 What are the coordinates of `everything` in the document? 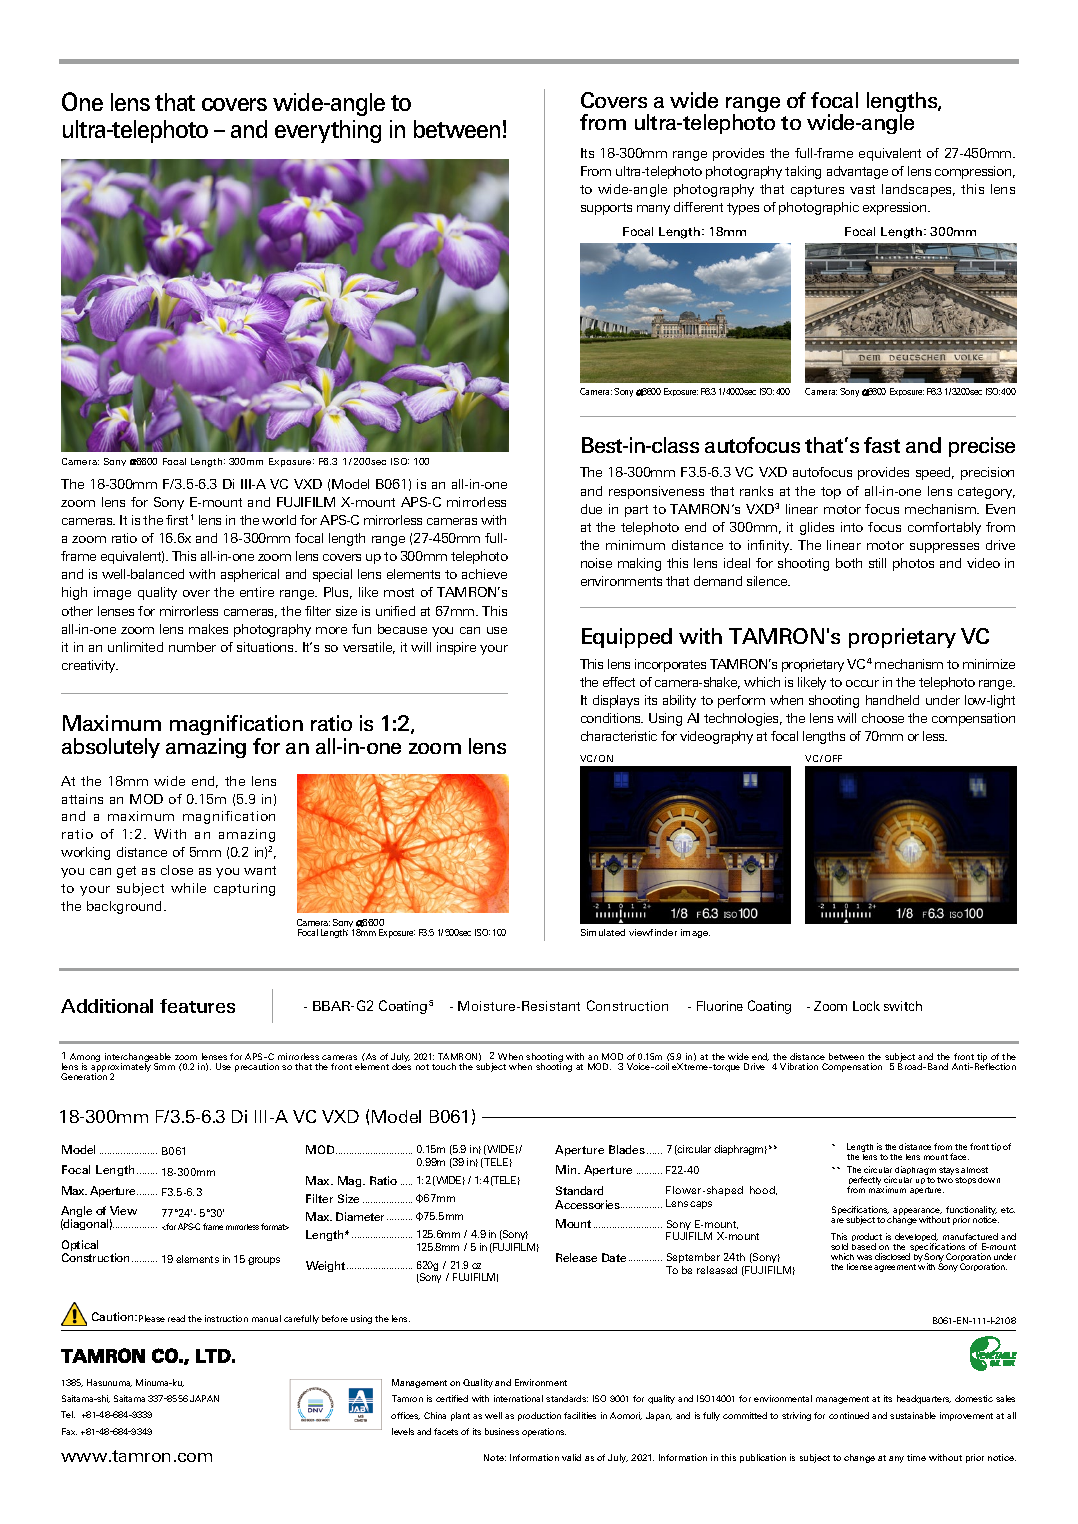 It's located at (328, 131).
